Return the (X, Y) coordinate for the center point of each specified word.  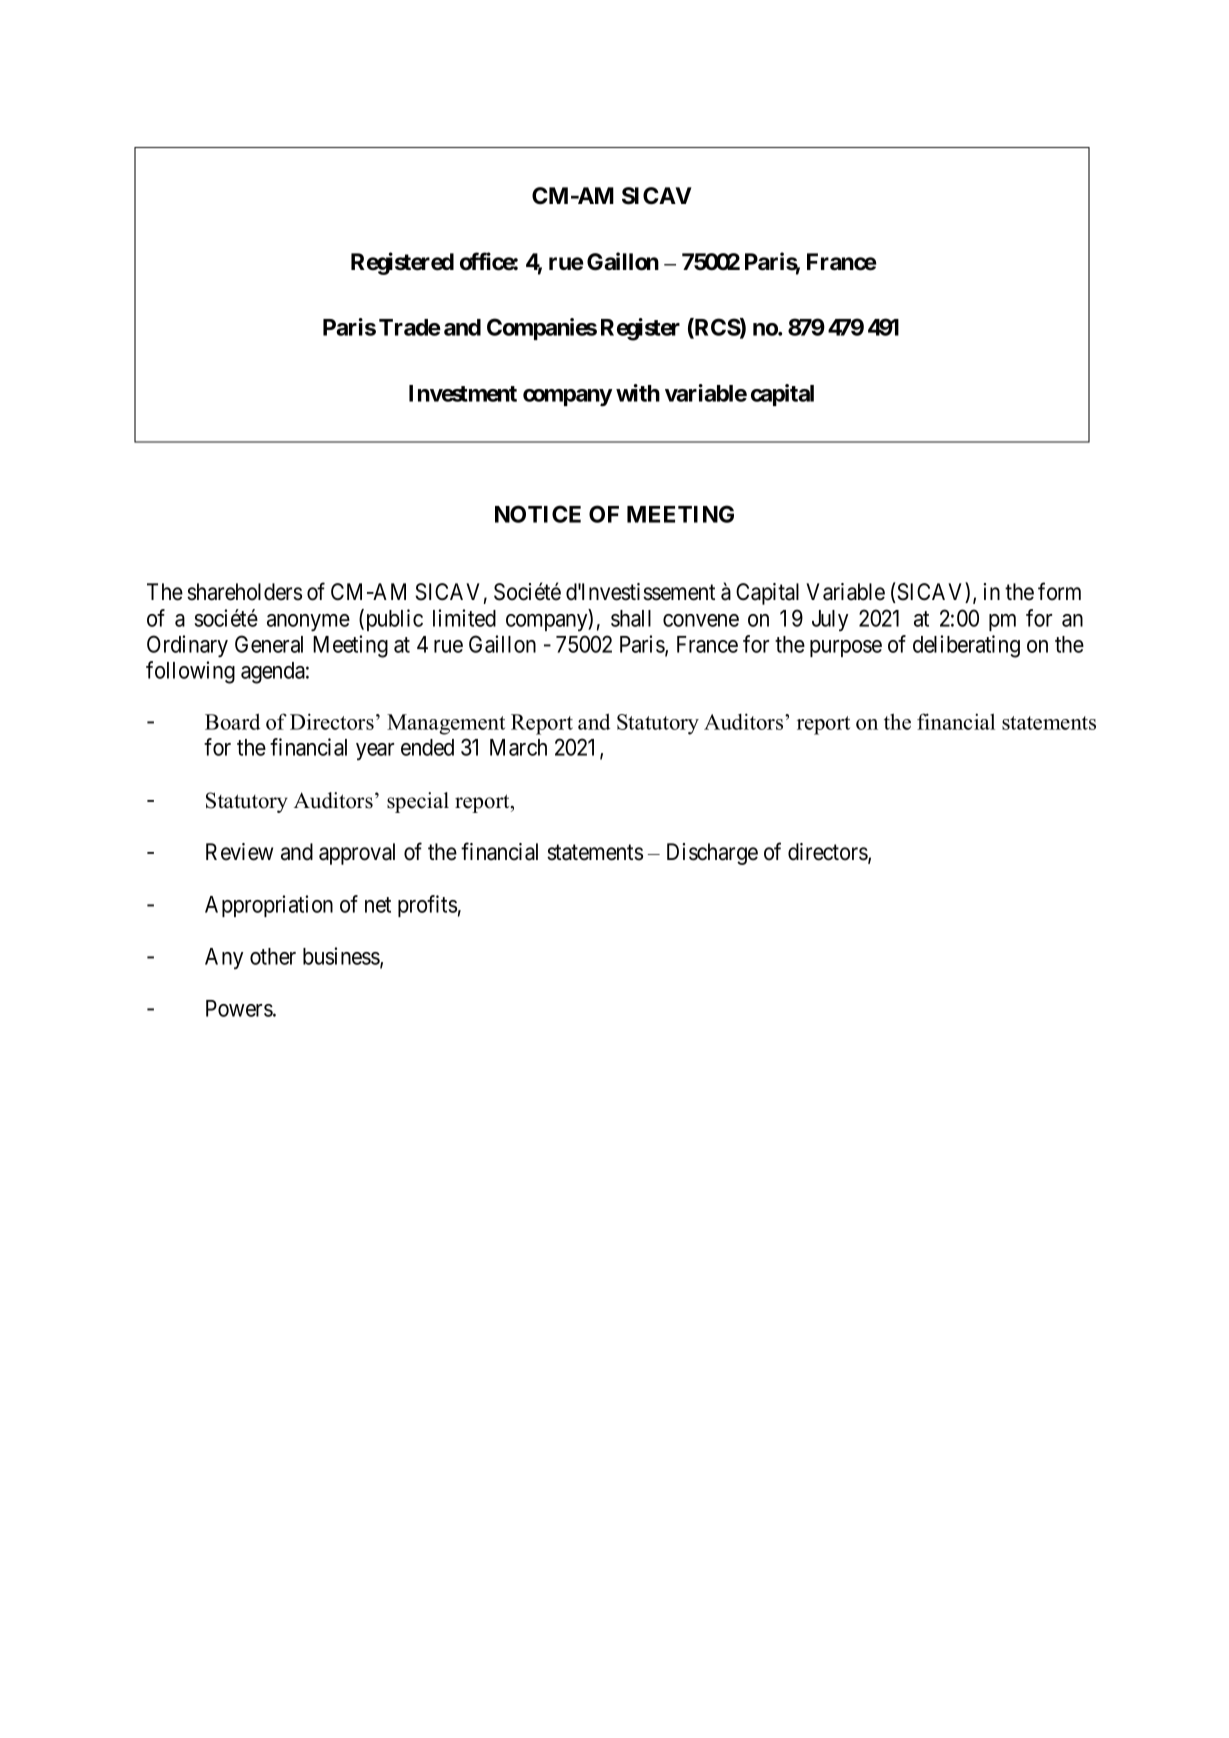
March (518, 747)
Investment (463, 393)
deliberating (966, 646)
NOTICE (538, 514)
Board (232, 721)
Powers (240, 1008)
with (638, 393)
